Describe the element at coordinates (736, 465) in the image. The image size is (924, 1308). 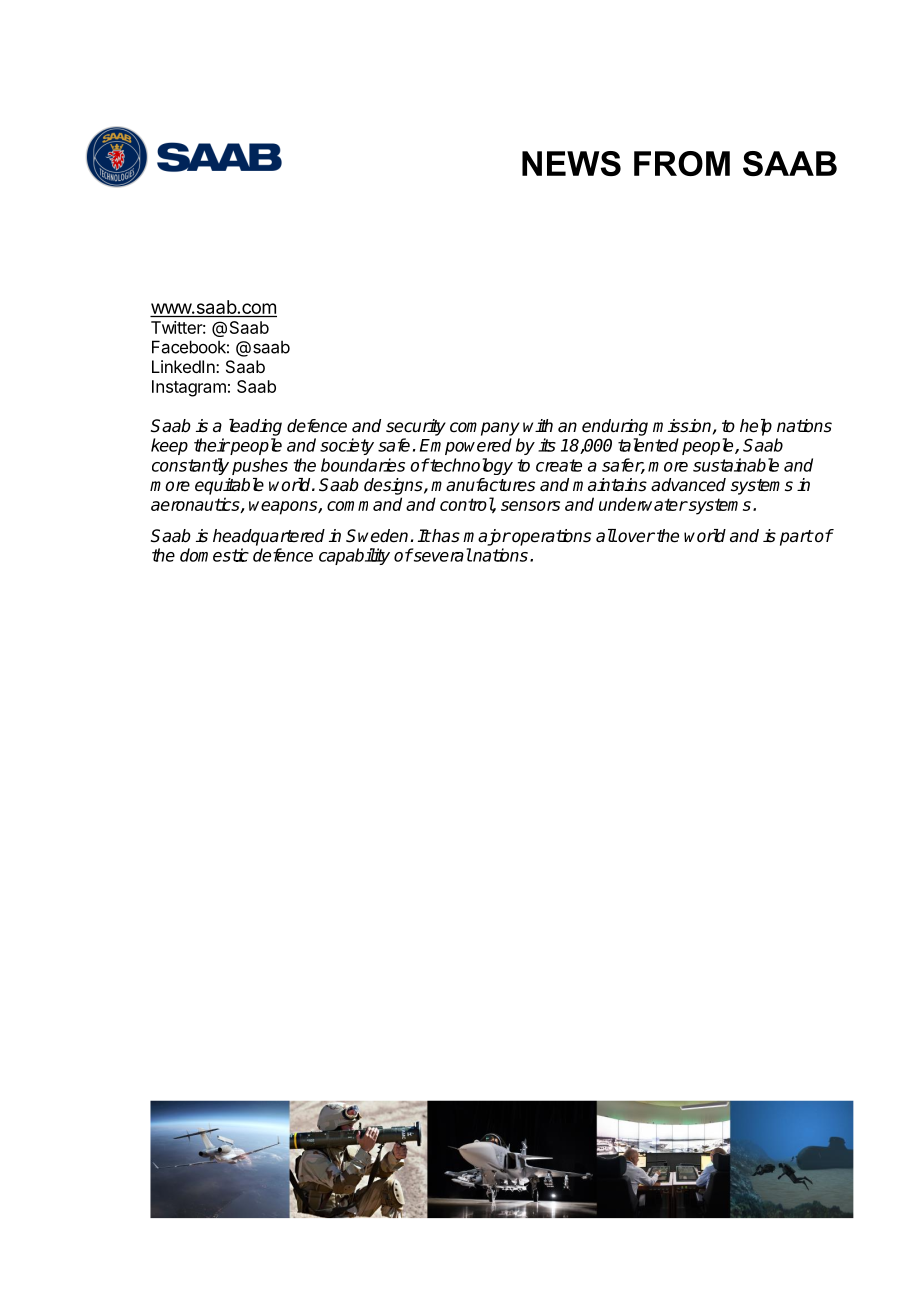
I see `sustainable` at that location.
